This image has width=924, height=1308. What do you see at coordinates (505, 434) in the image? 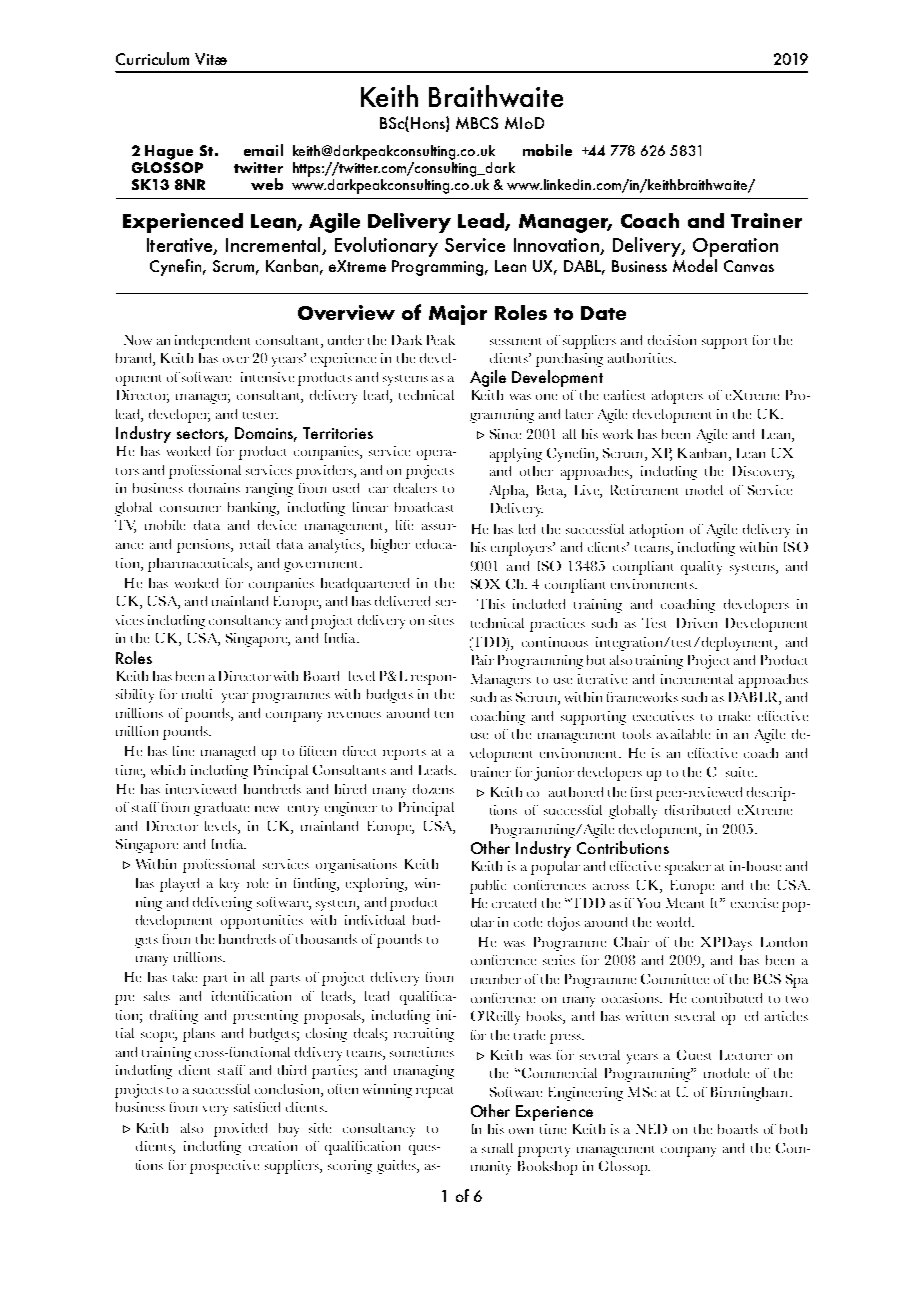
I see `Since` at bounding box center [505, 434].
